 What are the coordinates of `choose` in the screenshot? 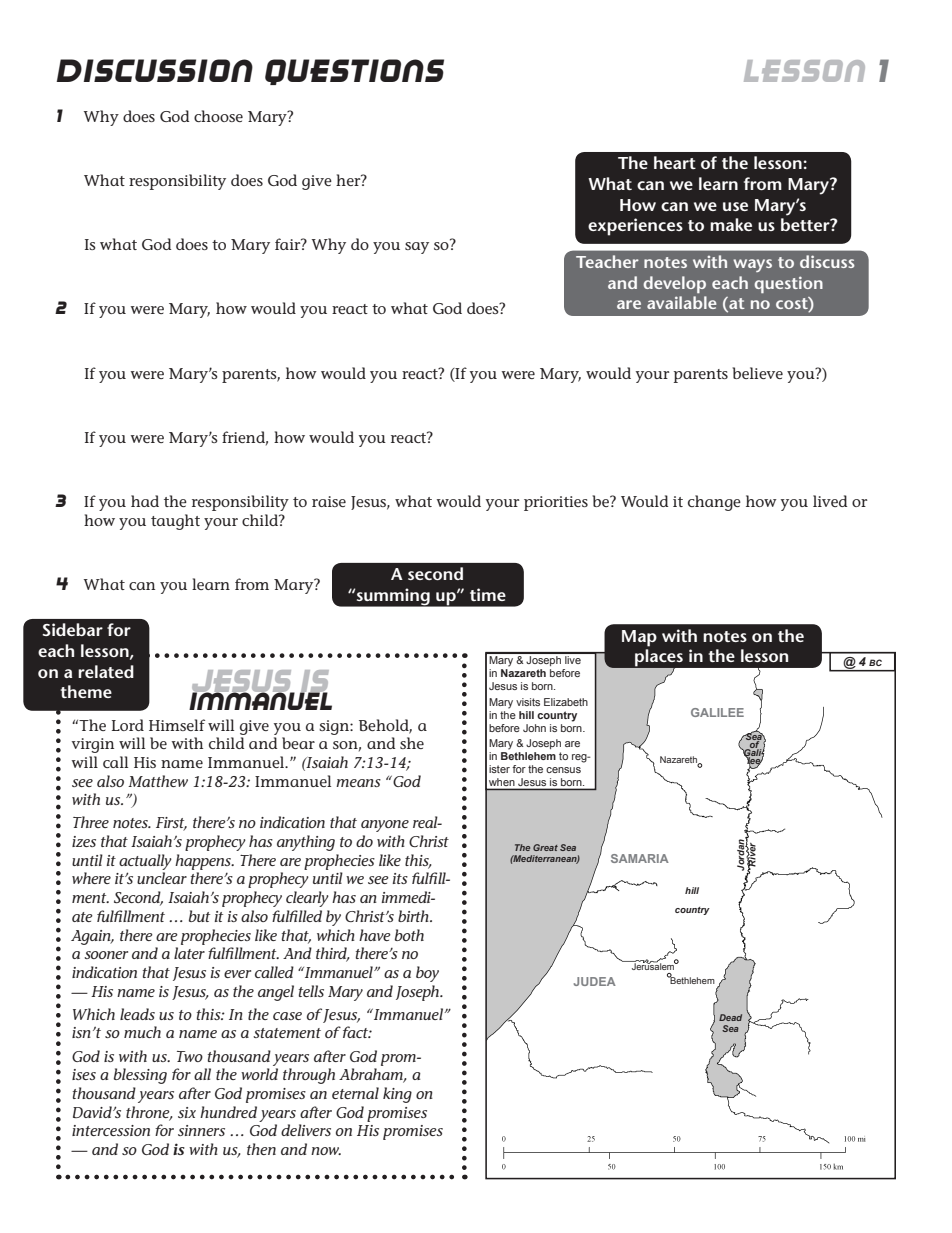 It's located at (218, 116).
